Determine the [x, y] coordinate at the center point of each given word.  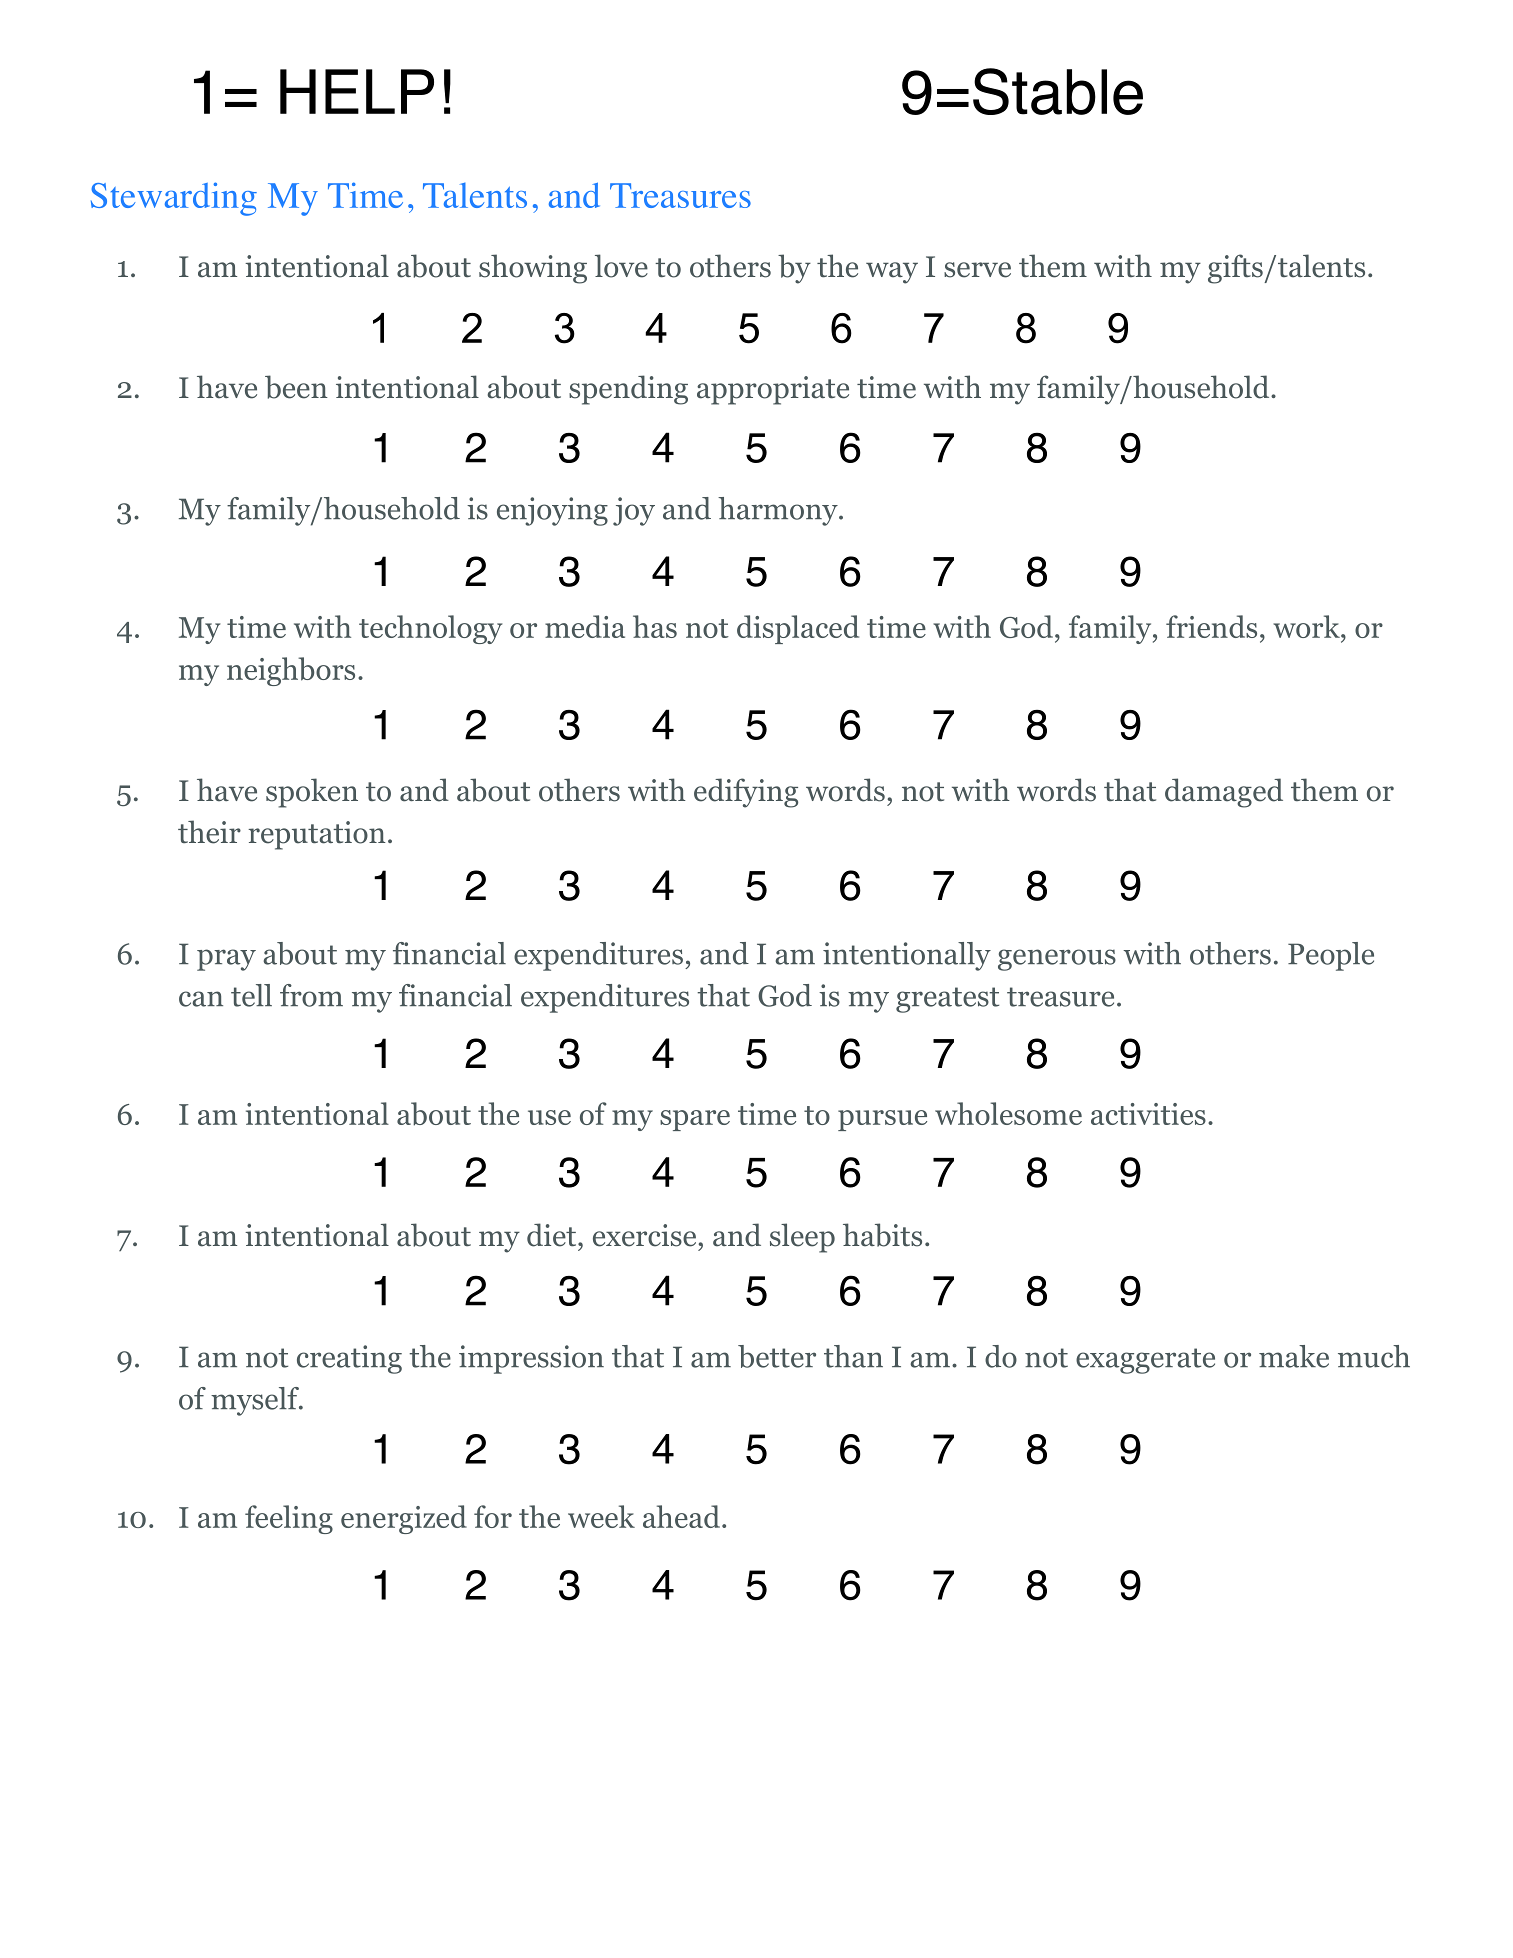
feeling [289, 1519]
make [1294, 1356]
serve [977, 270]
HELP [357, 91]
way [892, 273]
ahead [681, 1516]
